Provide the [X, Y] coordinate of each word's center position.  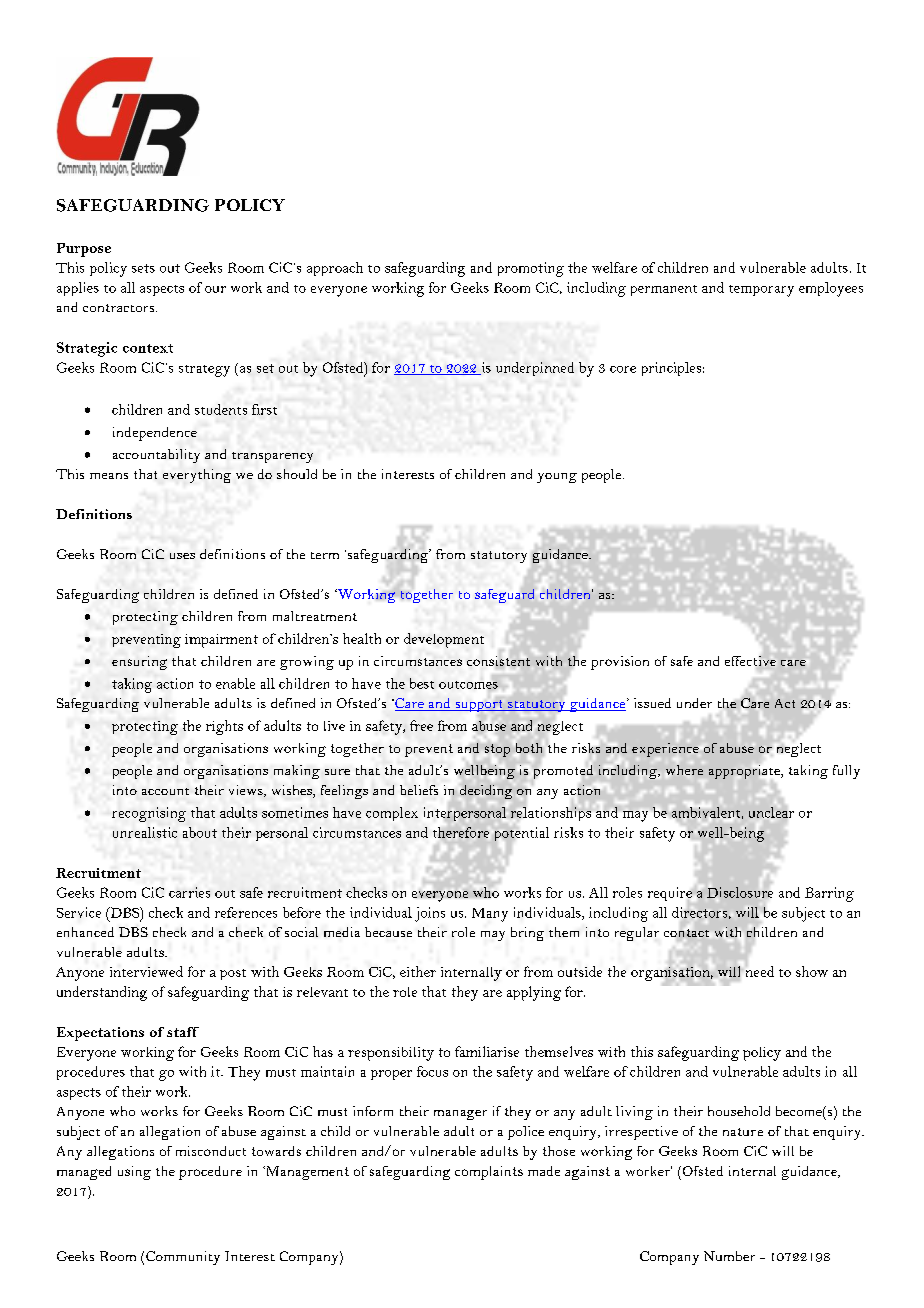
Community [183, 1258]
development [444, 640]
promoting [531, 269]
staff [183, 1032]
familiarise [487, 1051]
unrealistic [145, 832]
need [760, 970]
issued [652, 703]
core [623, 369]
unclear [771, 812]
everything [197, 476]
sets [143, 268]
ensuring [139, 663]
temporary [761, 291]
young [557, 478]
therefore [461, 832]
